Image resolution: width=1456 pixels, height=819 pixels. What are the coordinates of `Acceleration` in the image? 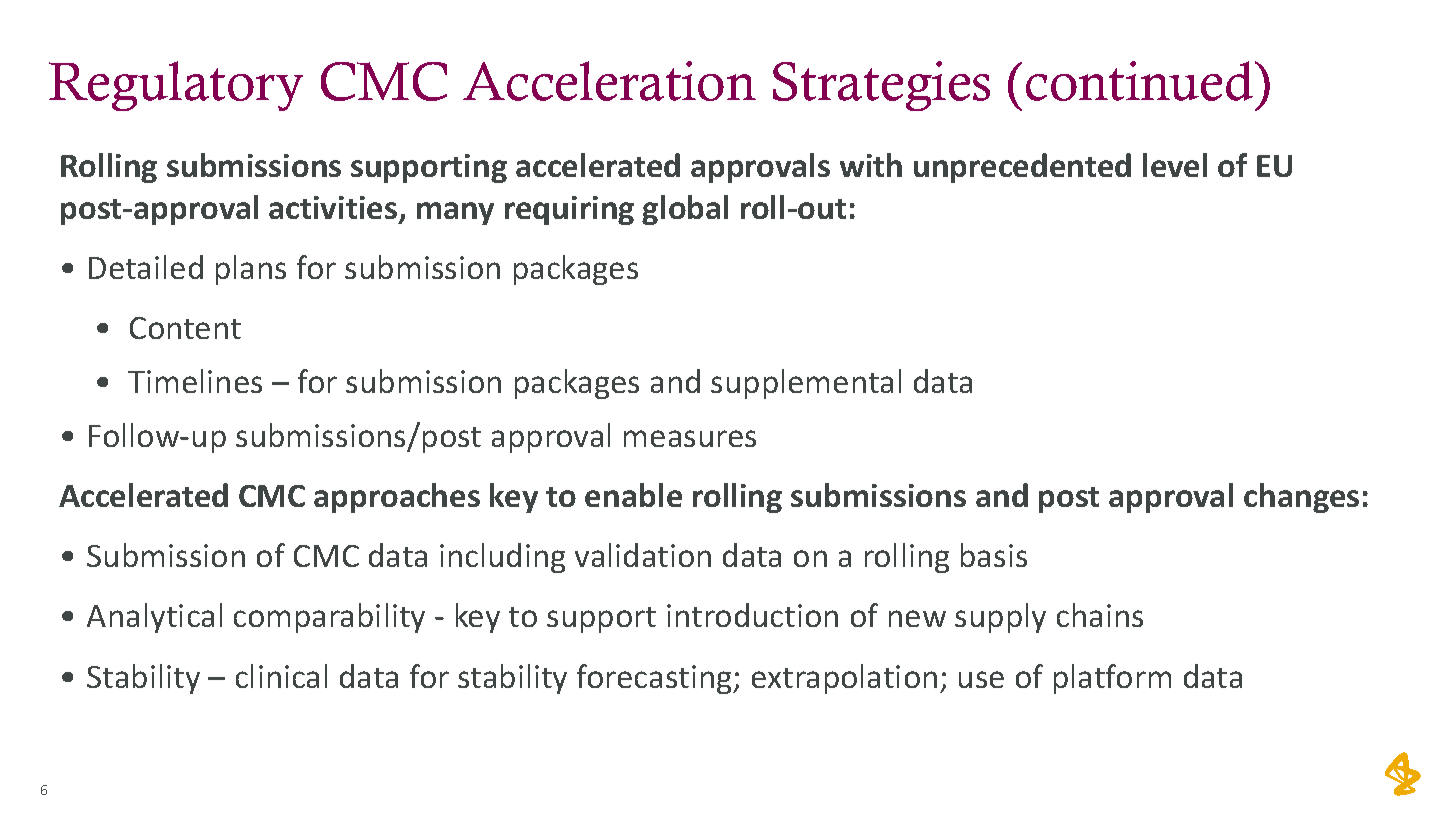 It's located at (609, 81).
